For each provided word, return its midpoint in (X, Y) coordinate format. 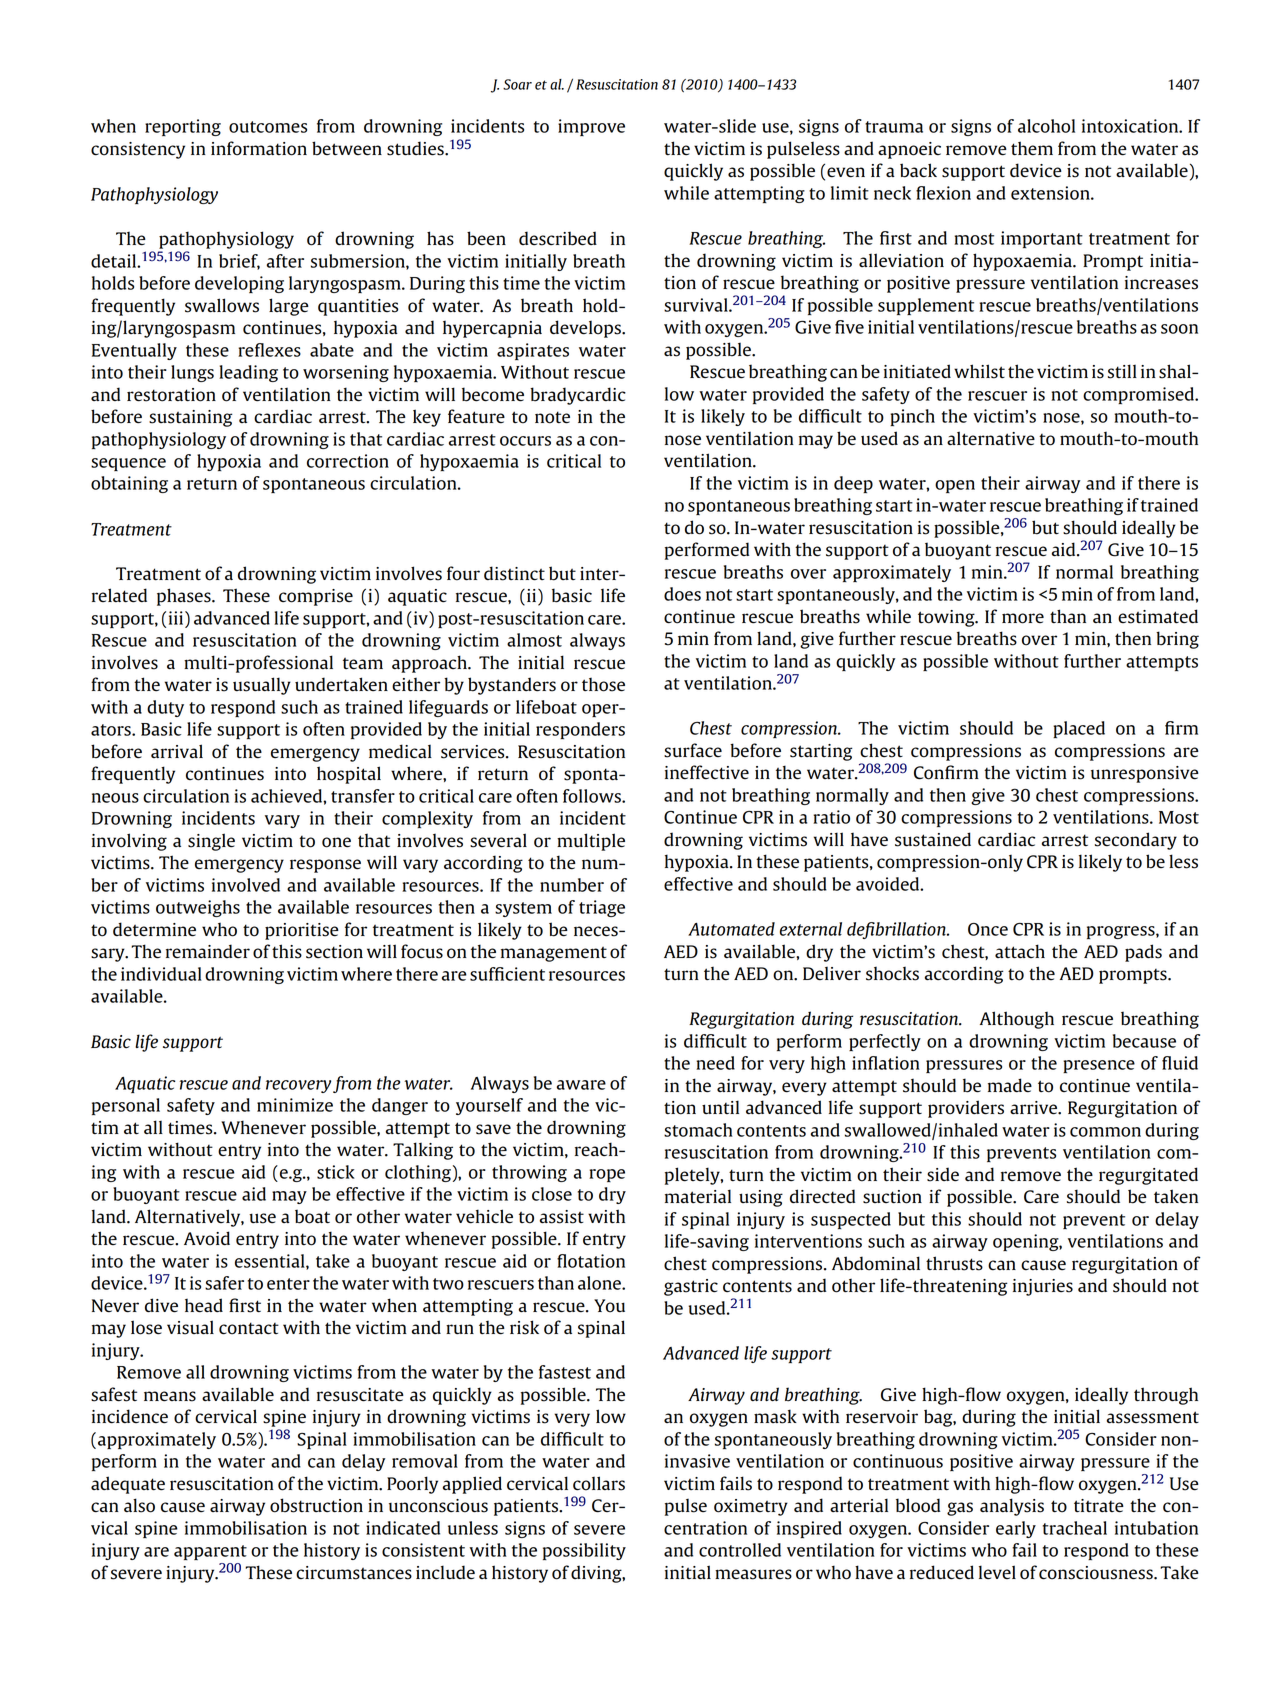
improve (591, 127)
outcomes (268, 127)
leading (248, 373)
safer (224, 1283)
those (603, 685)
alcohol (1046, 126)
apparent (210, 1552)
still (1122, 371)
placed (1079, 729)
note (552, 417)
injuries (1043, 1287)
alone (600, 1283)
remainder (208, 951)
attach (1020, 951)
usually (262, 686)
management (554, 954)
